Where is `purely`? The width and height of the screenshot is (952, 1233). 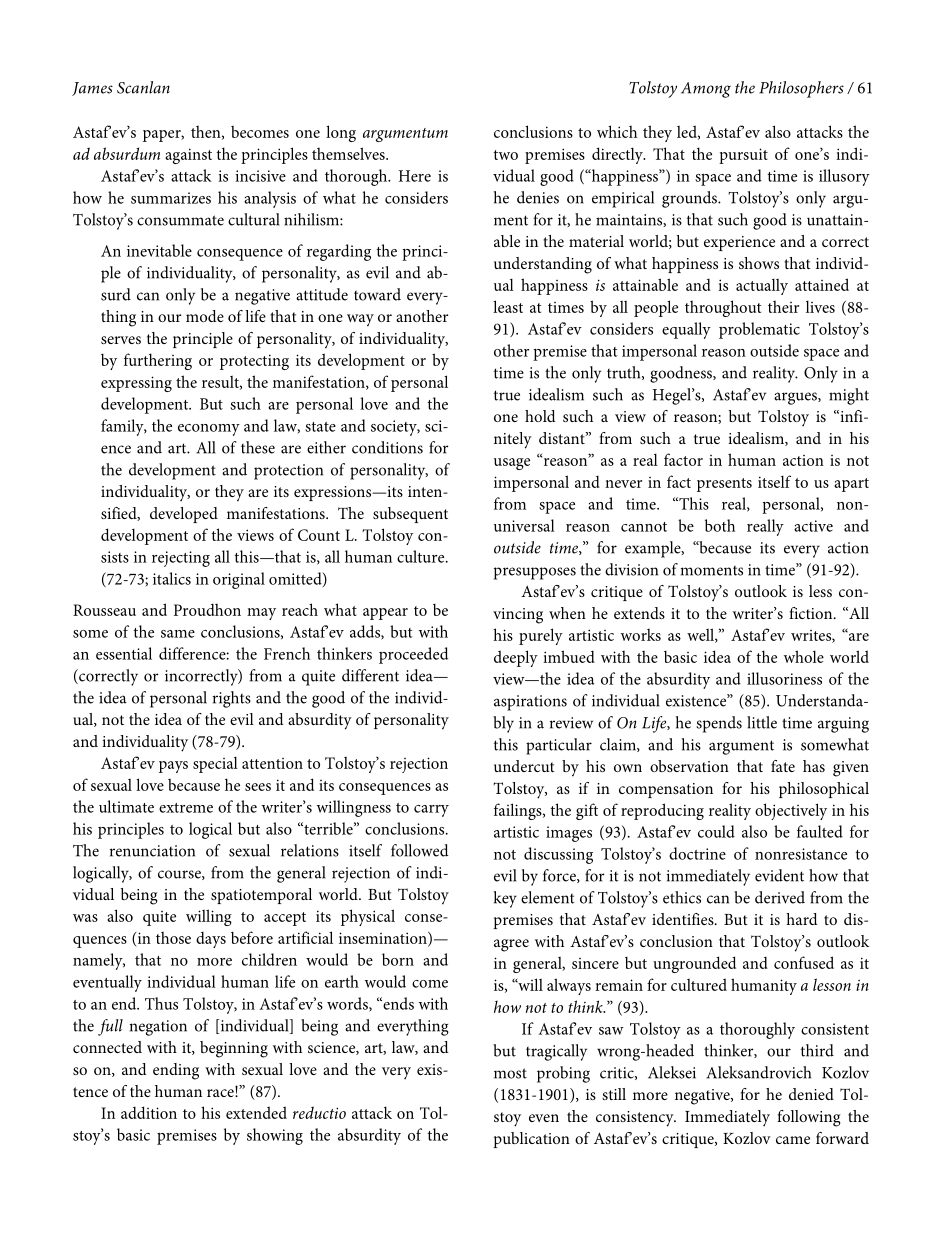
purely is located at coordinates (541, 636).
